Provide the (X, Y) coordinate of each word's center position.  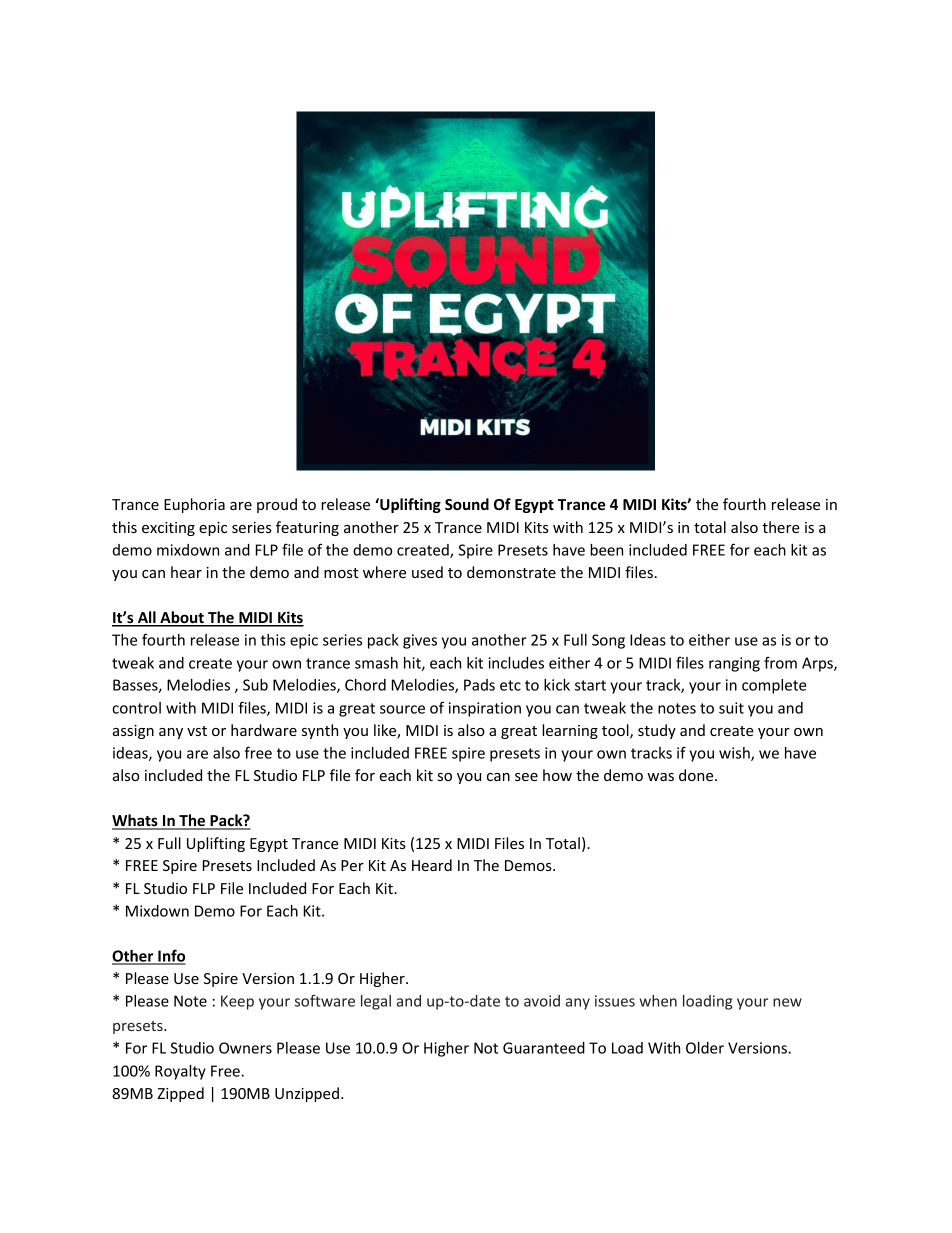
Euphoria (194, 505)
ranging (734, 664)
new (787, 1002)
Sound (467, 504)
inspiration (485, 709)
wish (735, 754)
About (182, 618)
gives (420, 641)
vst (197, 731)
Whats (136, 821)
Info (171, 956)
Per (352, 865)
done (697, 775)
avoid (542, 1001)
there (781, 527)
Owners (245, 1048)
